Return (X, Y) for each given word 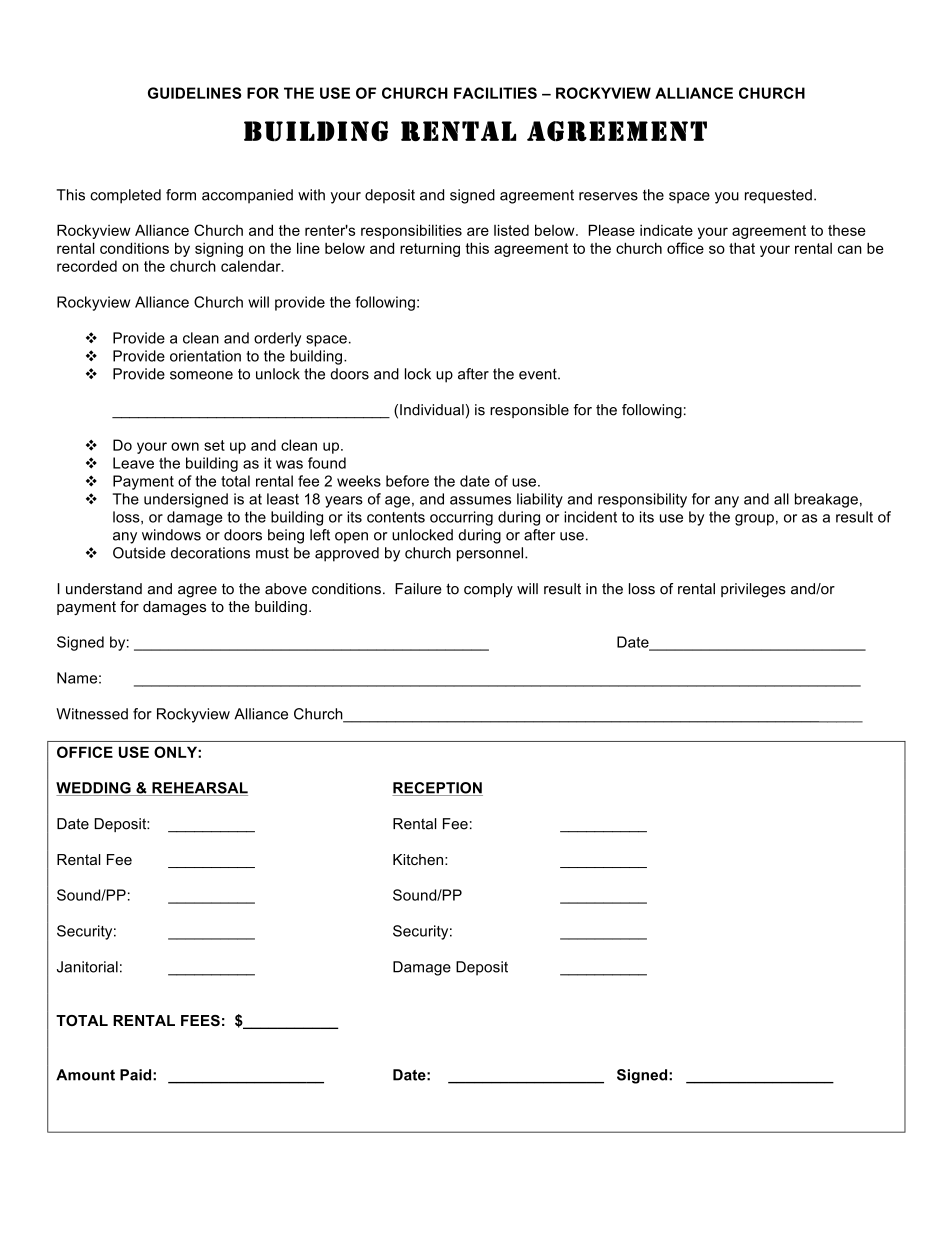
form (181, 195)
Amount (85, 1075)
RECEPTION (437, 789)
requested (778, 196)
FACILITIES (495, 93)
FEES (200, 1020)
